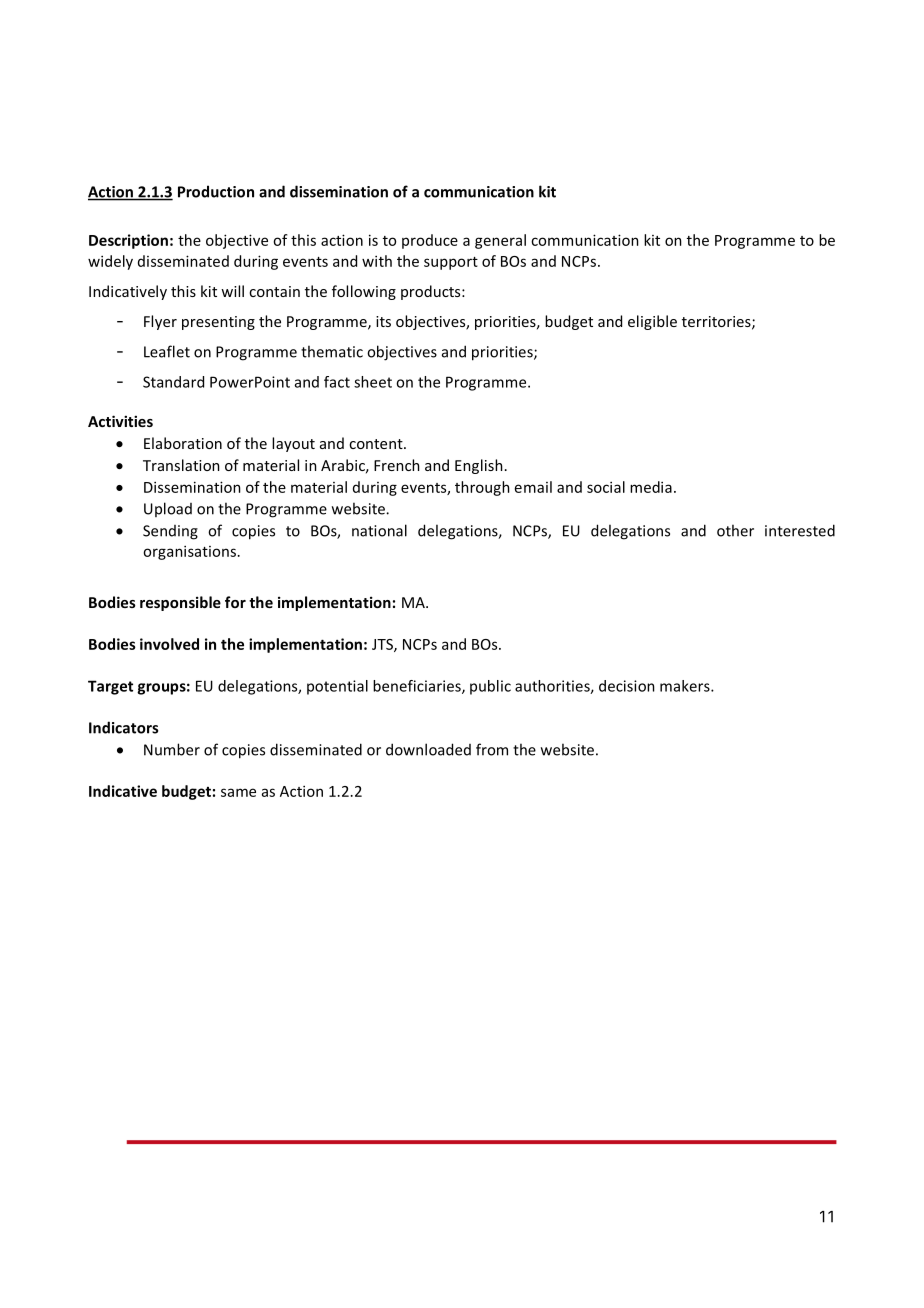 The image size is (924, 1308). Describe the element at coordinates (500, 241) in the document. I see `general` at that location.
